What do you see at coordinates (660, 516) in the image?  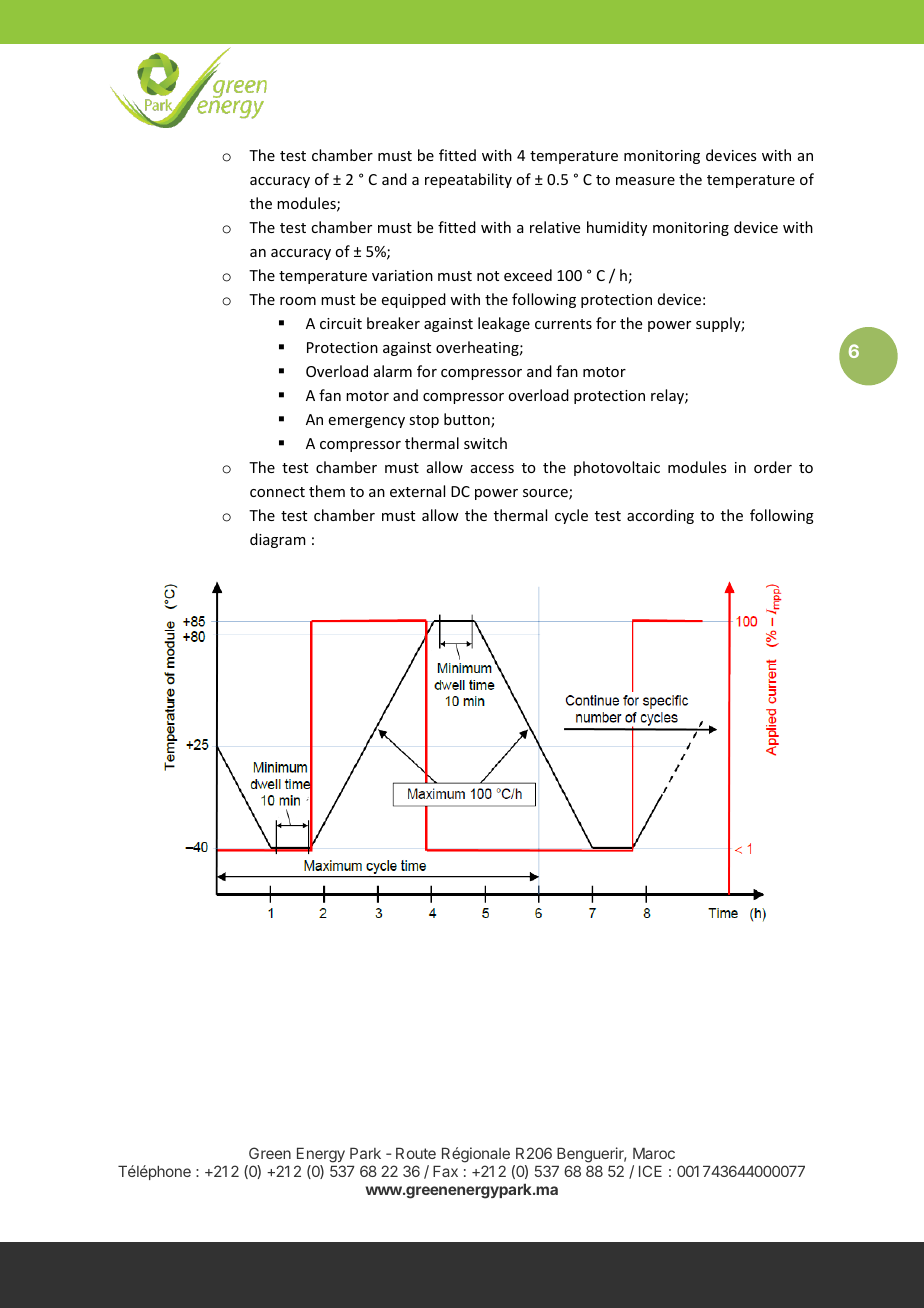 I see `according` at bounding box center [660, 516].
